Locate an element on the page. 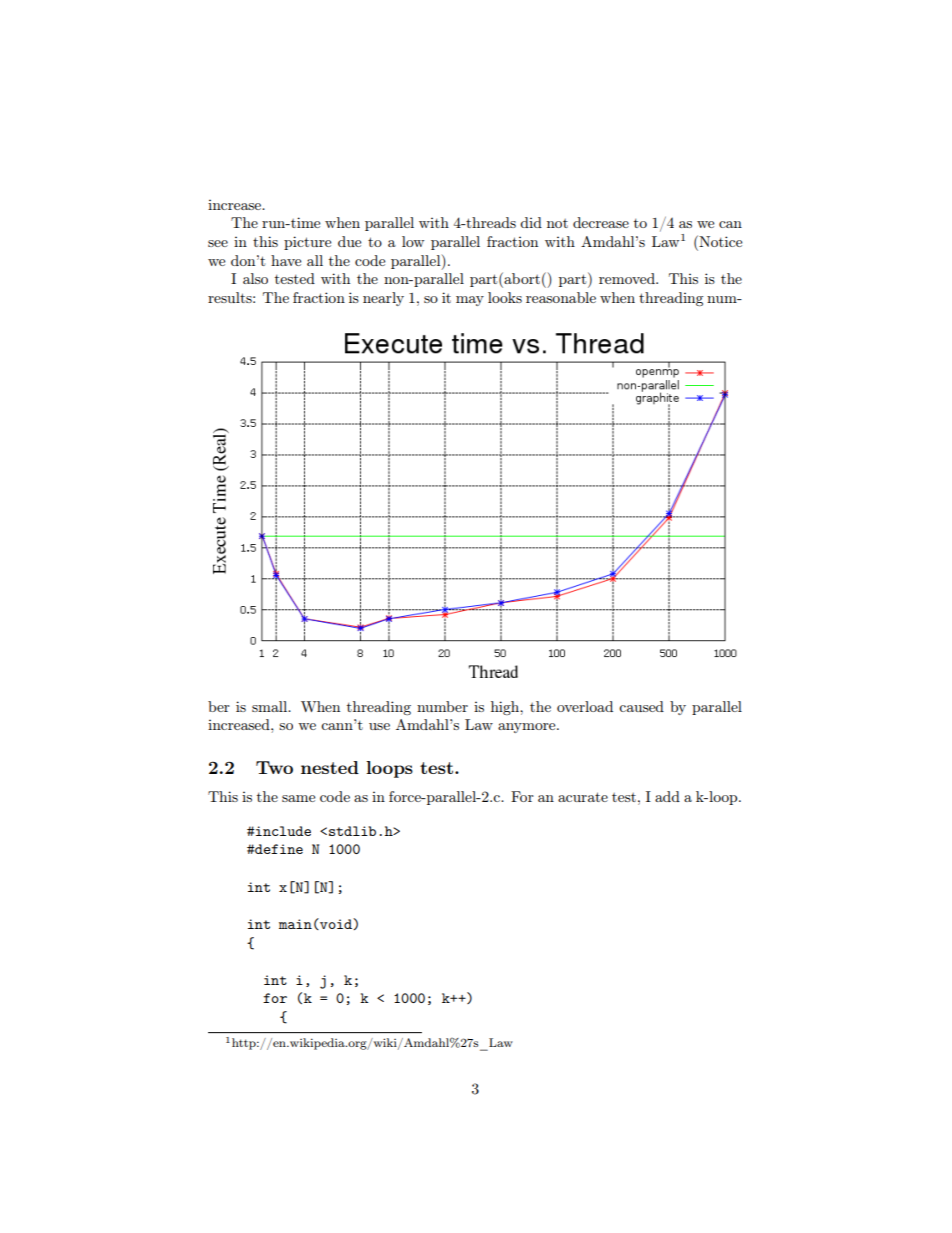  number is located at coordinates (442, 706).
